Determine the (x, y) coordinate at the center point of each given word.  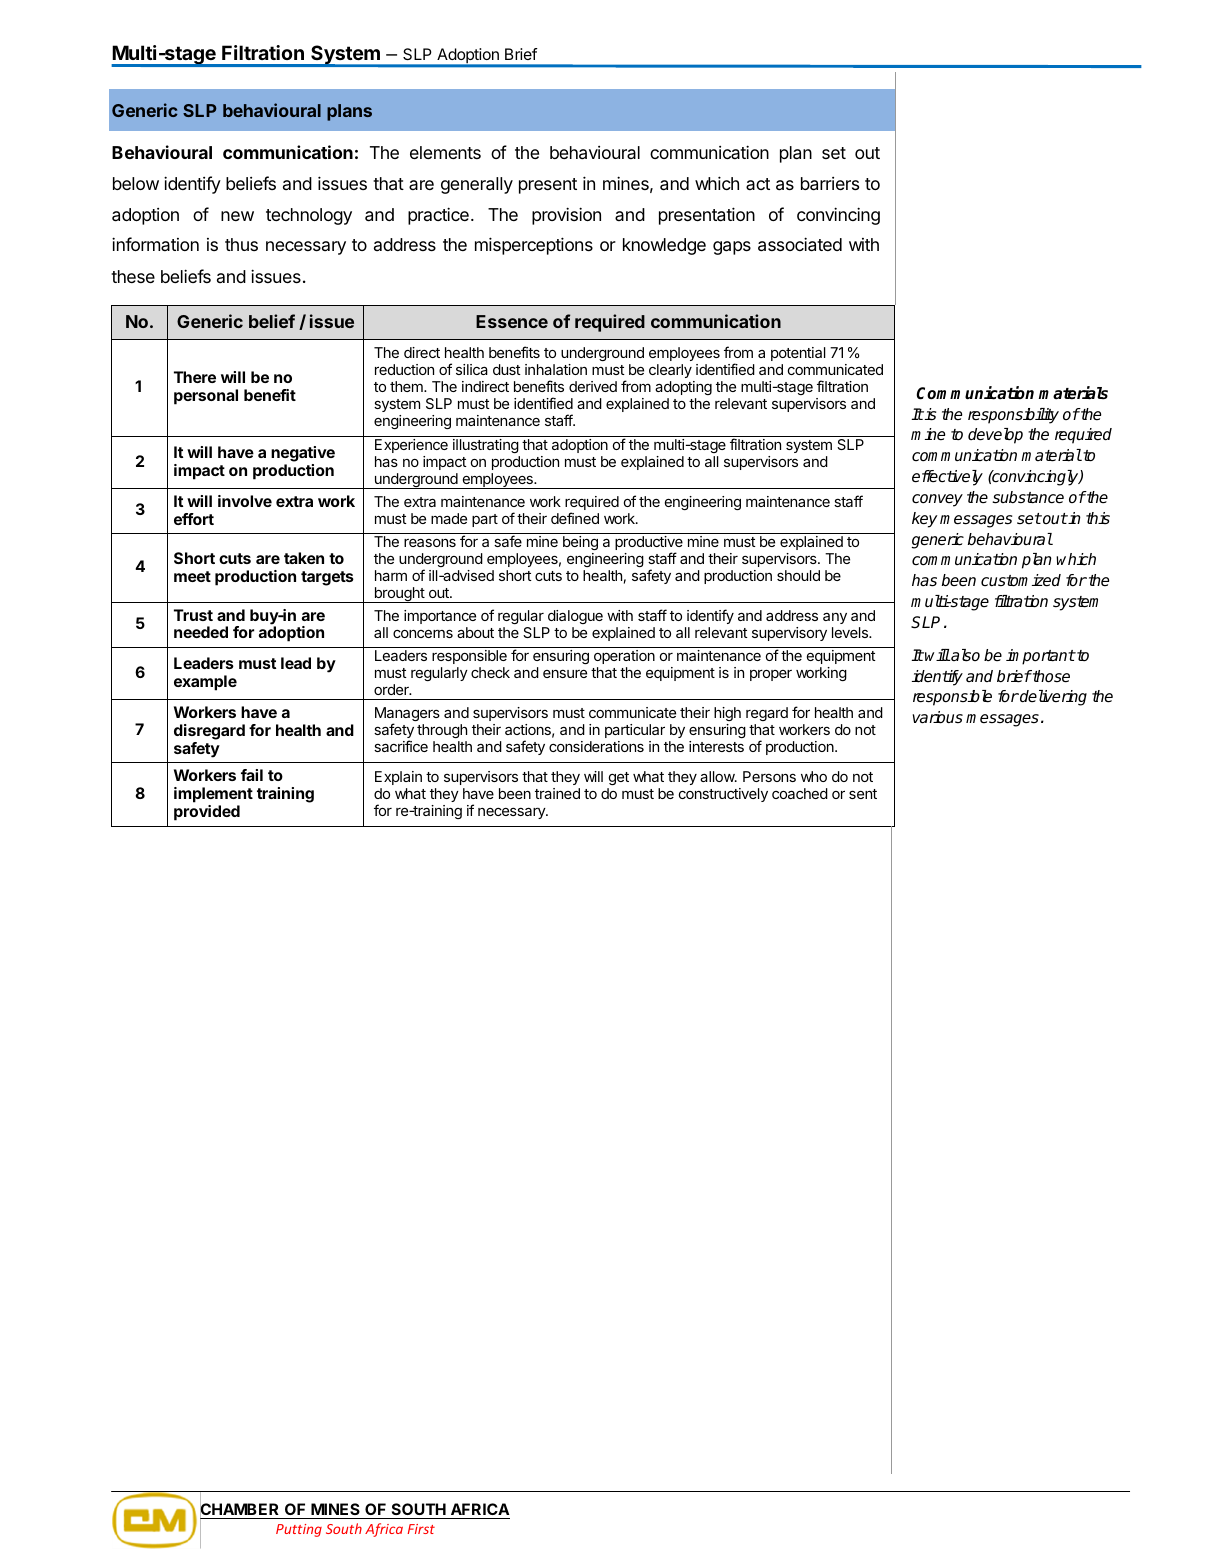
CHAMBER (241, 1510)
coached (800, 793)
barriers (830, 184)
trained (557, 793)
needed (201, 632)
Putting (299, 1530)
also (964, 655)
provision (566, 216)
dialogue (575, 617)
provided (207, 813)
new (237, 216)
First (421, 1529)
